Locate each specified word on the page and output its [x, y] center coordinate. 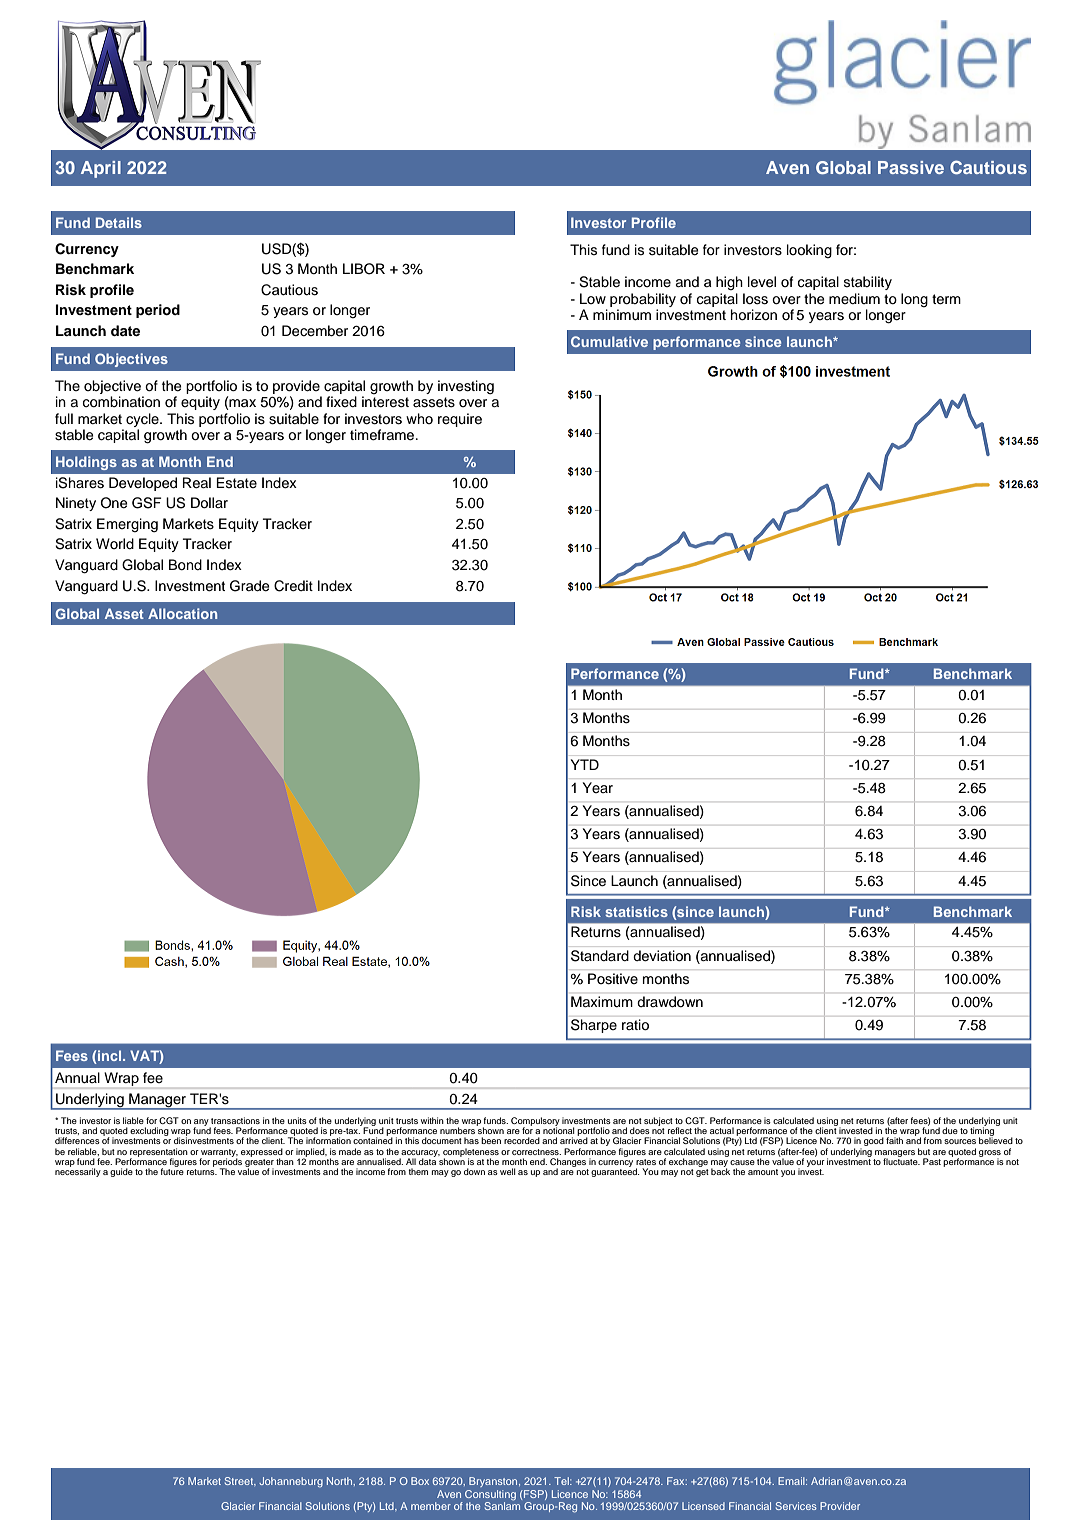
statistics [636, 911]
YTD [585, 764]
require [460, 420]
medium [854, 298]
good [874, 1141]
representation [159, 1153]
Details [119, 222]
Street [240, 1481]
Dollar [209, 503]
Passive [911, 167]
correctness [536, 1152]
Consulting [490, 1495]
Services [796, 1506]
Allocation [182, 613]
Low [593, 298]
